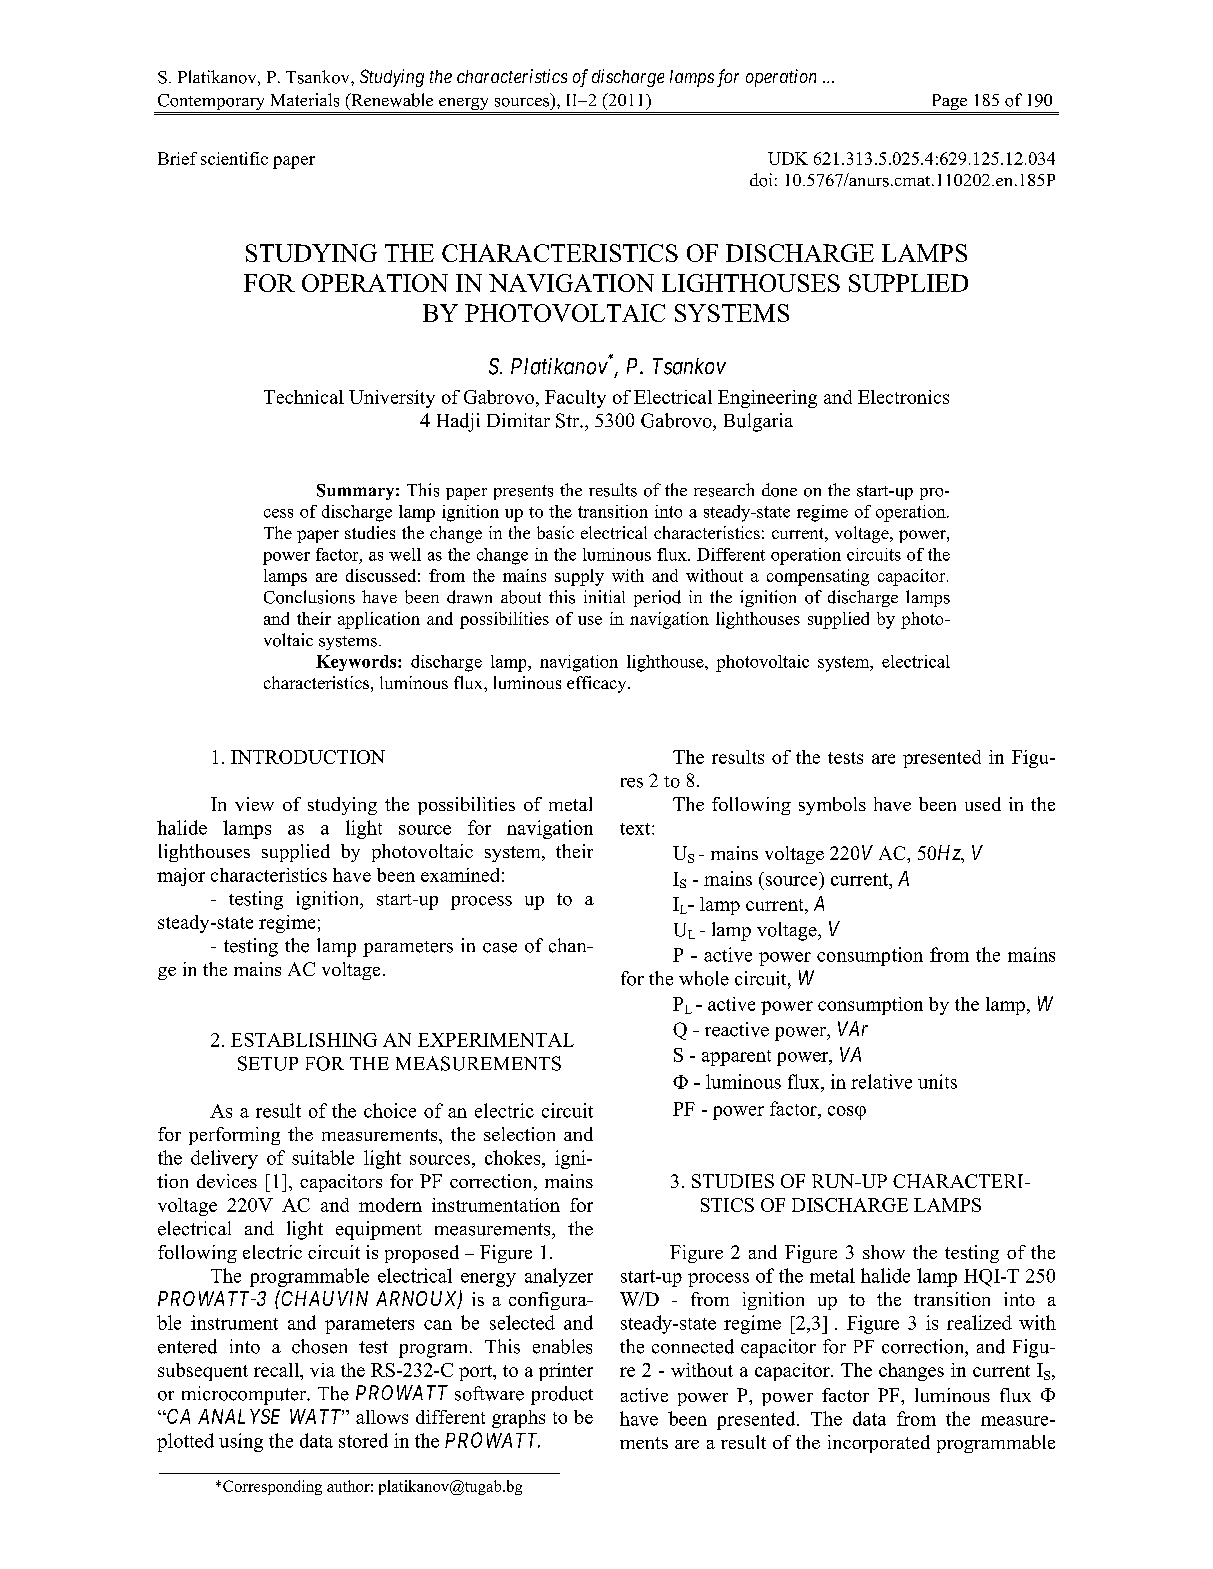  What do you see at coordinates (309, 597) in the screenshot?
I see `Conclusions` at bounding box center [309, 597].
